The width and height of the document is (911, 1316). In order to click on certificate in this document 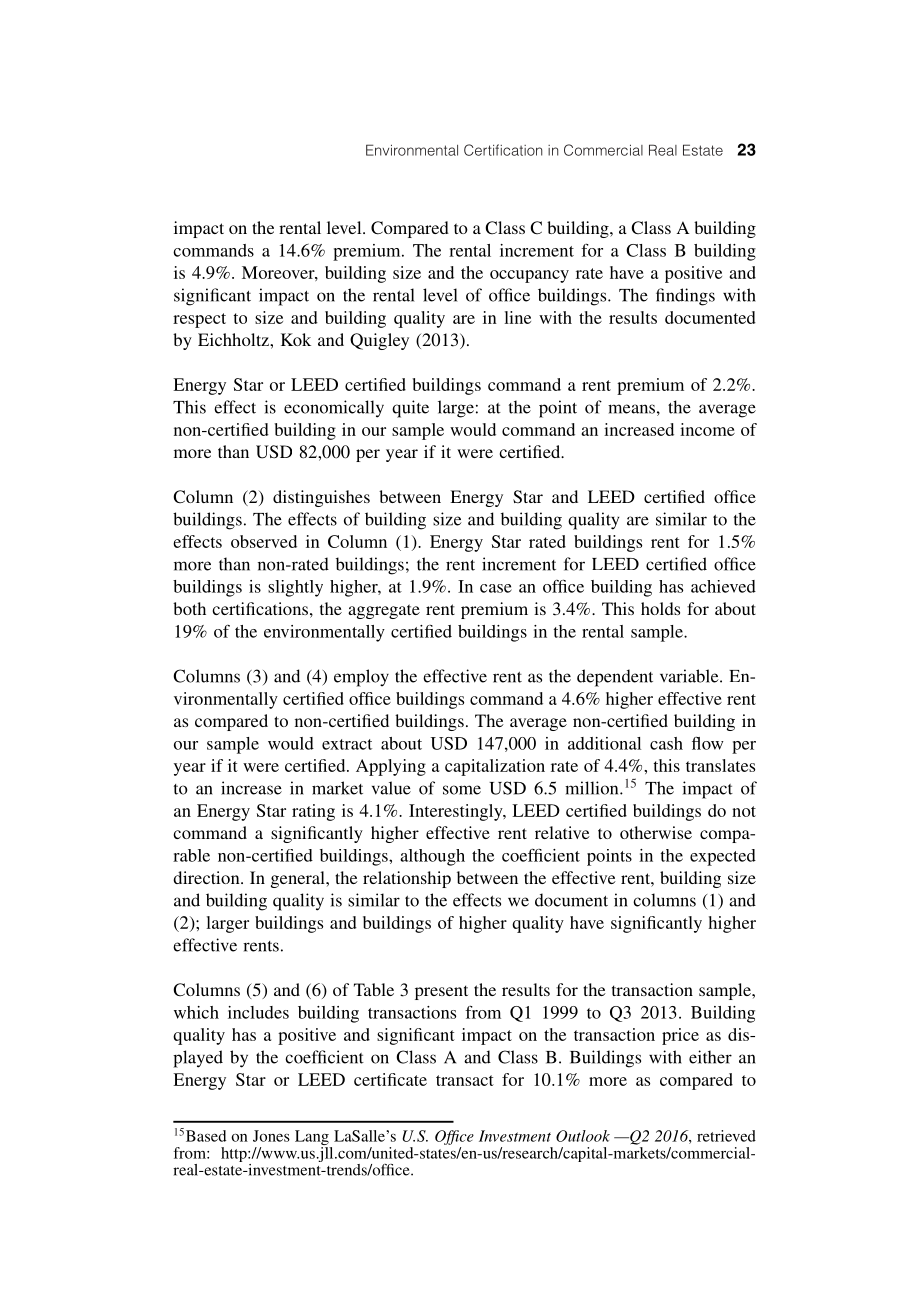, I will do `click(390, 1079)`.
